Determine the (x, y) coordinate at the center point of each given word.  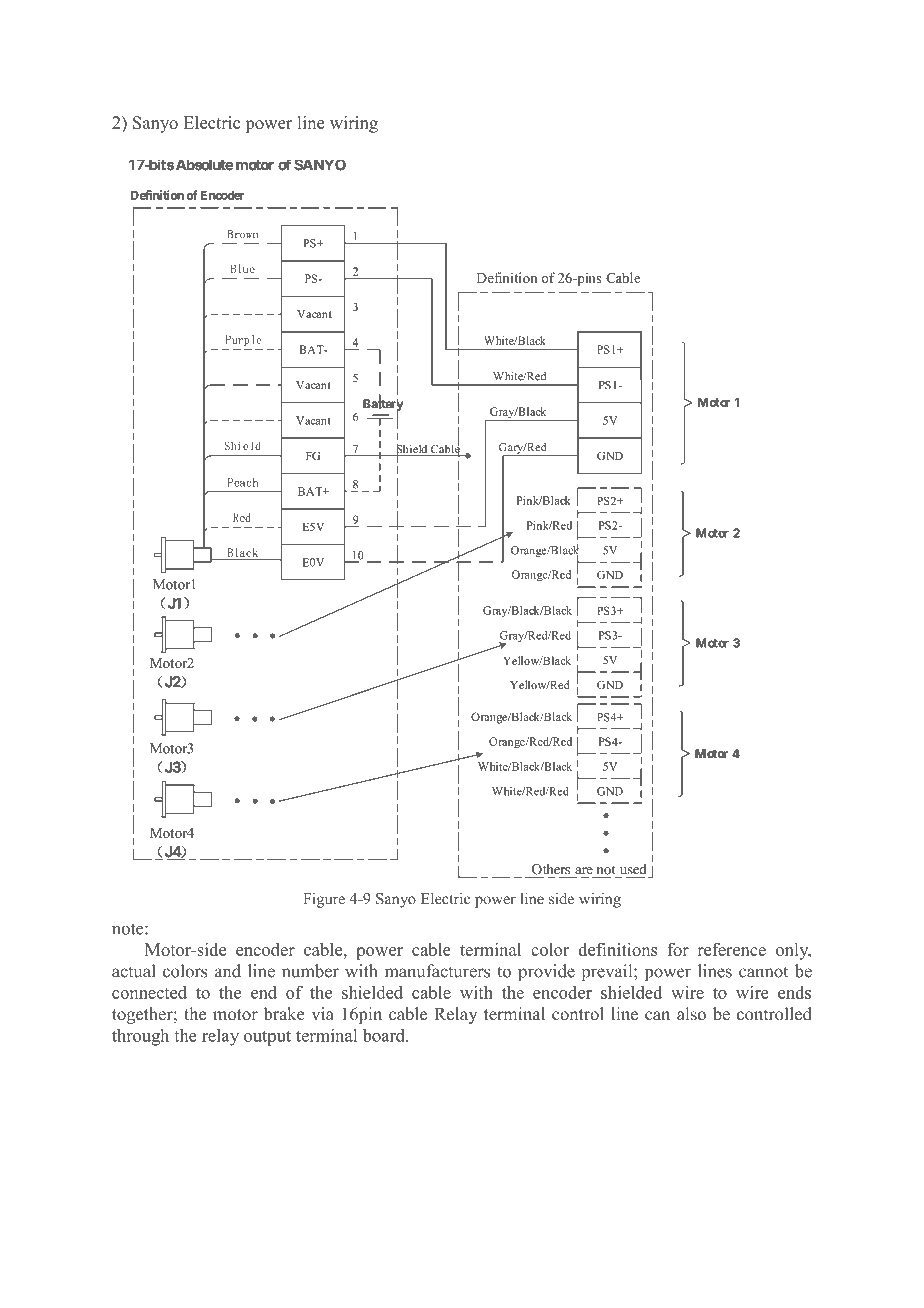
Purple (244, 340)
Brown (243, 234)
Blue (243, 268)
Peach (243, 482)
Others (551, 870)
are (584, 872)
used (632, 870)
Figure (324, 900)
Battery (383, 405)
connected (149, 992)
